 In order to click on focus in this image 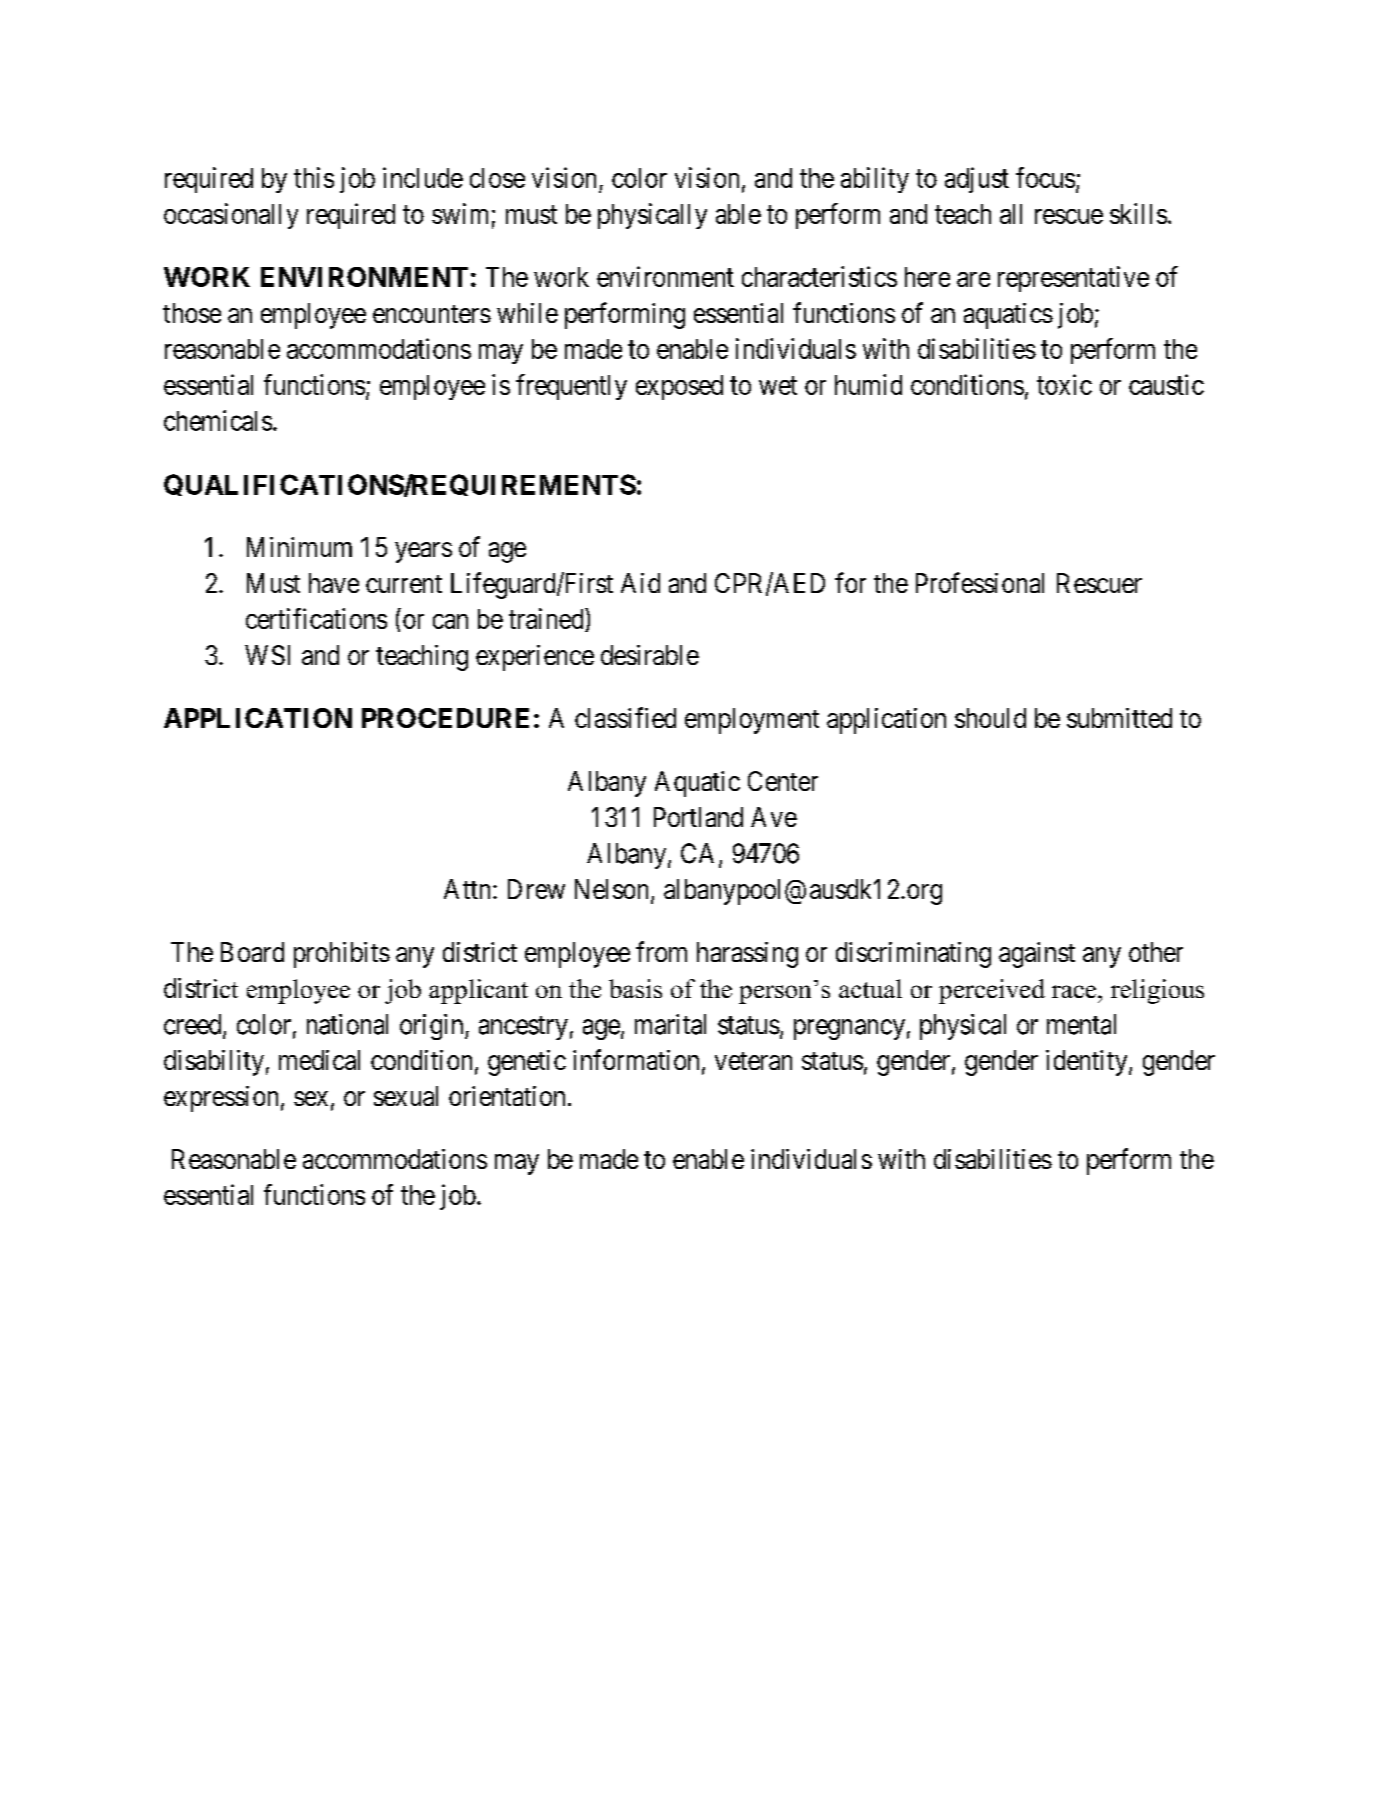, I will do `click(1045, 177)`.
